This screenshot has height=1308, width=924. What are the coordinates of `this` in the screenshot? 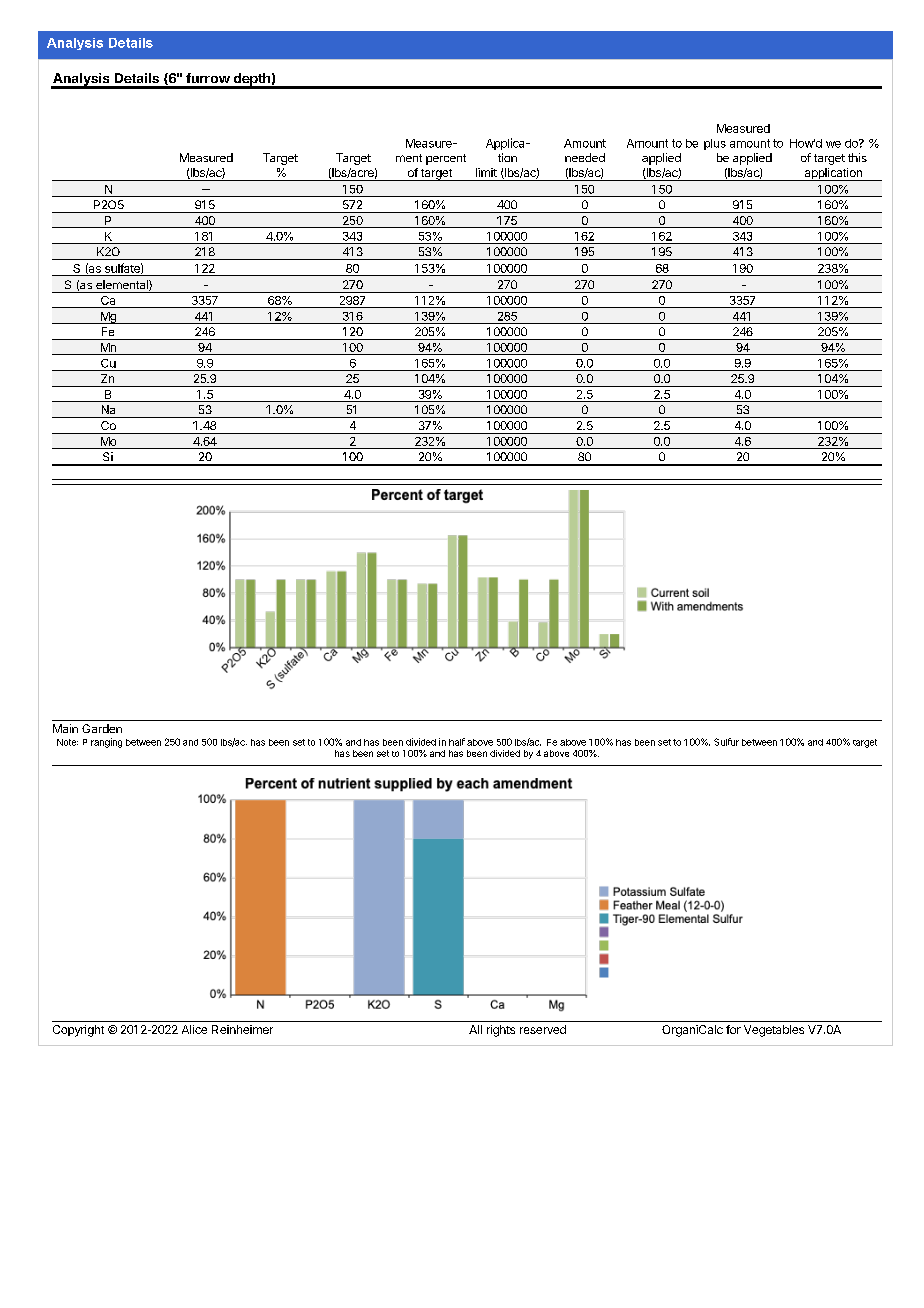 It's located at (857, 157).
